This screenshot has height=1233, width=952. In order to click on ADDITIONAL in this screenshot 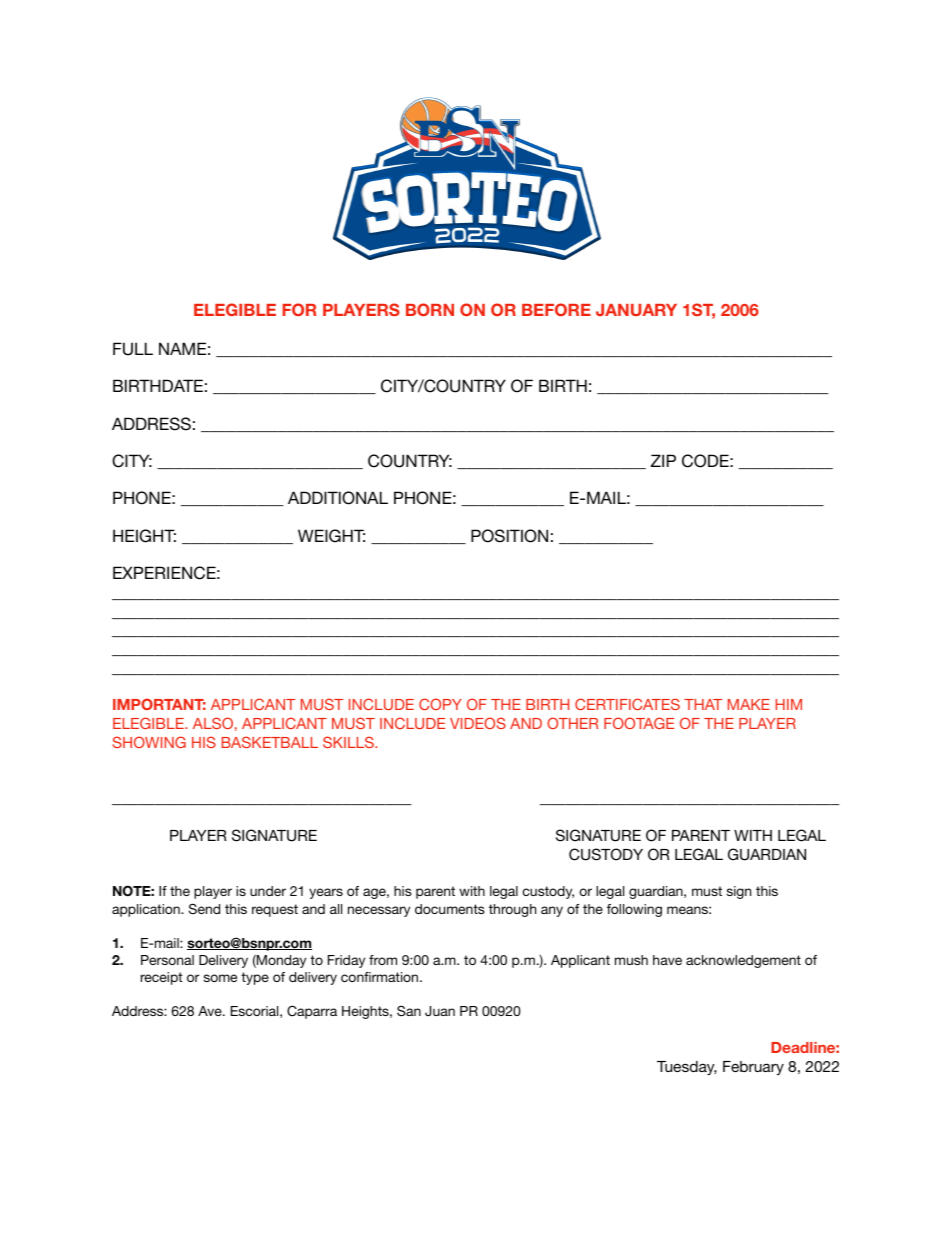, I will do `click(338, 498)`.
